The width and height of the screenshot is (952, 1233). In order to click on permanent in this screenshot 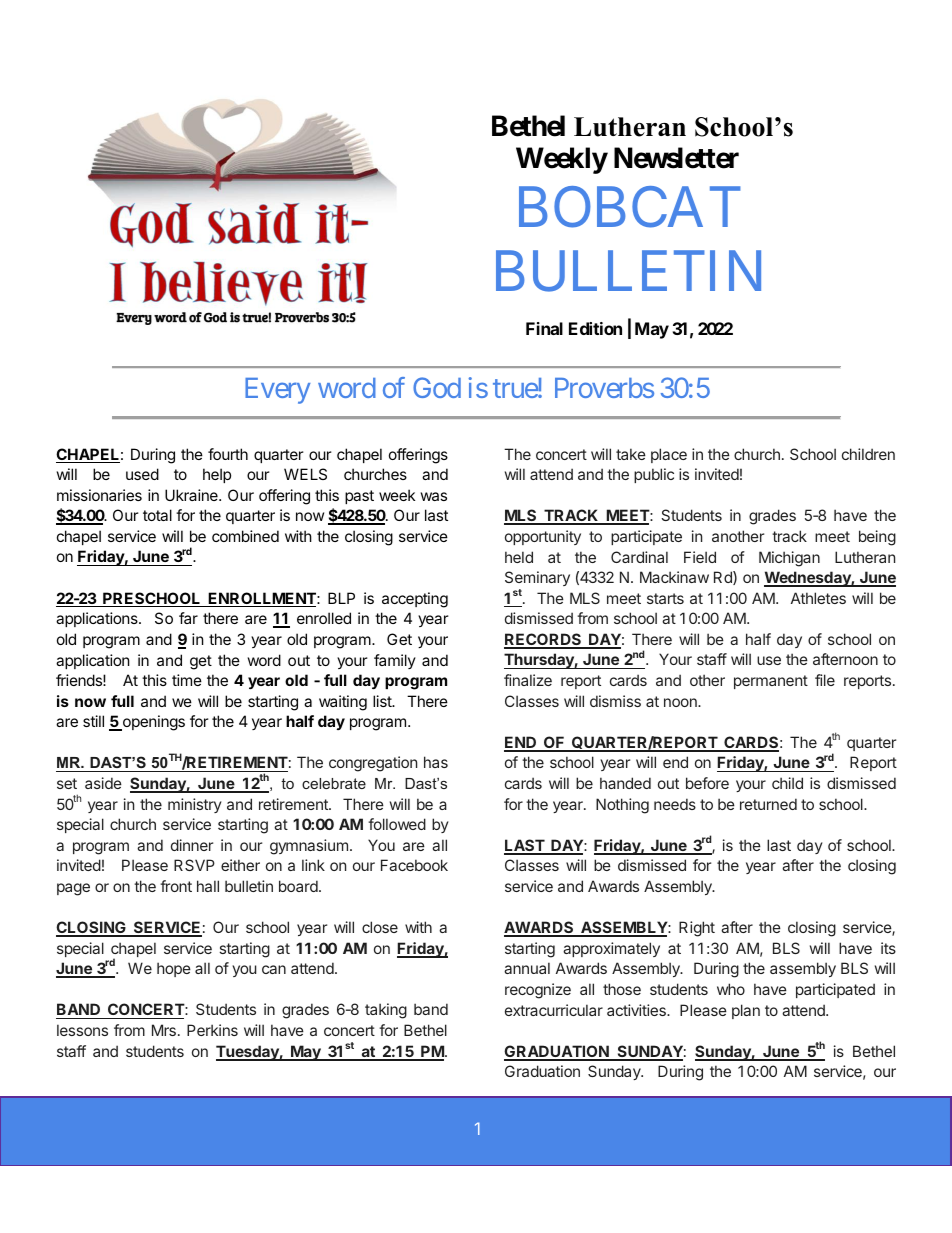, I will do `click(771, 682)`.
